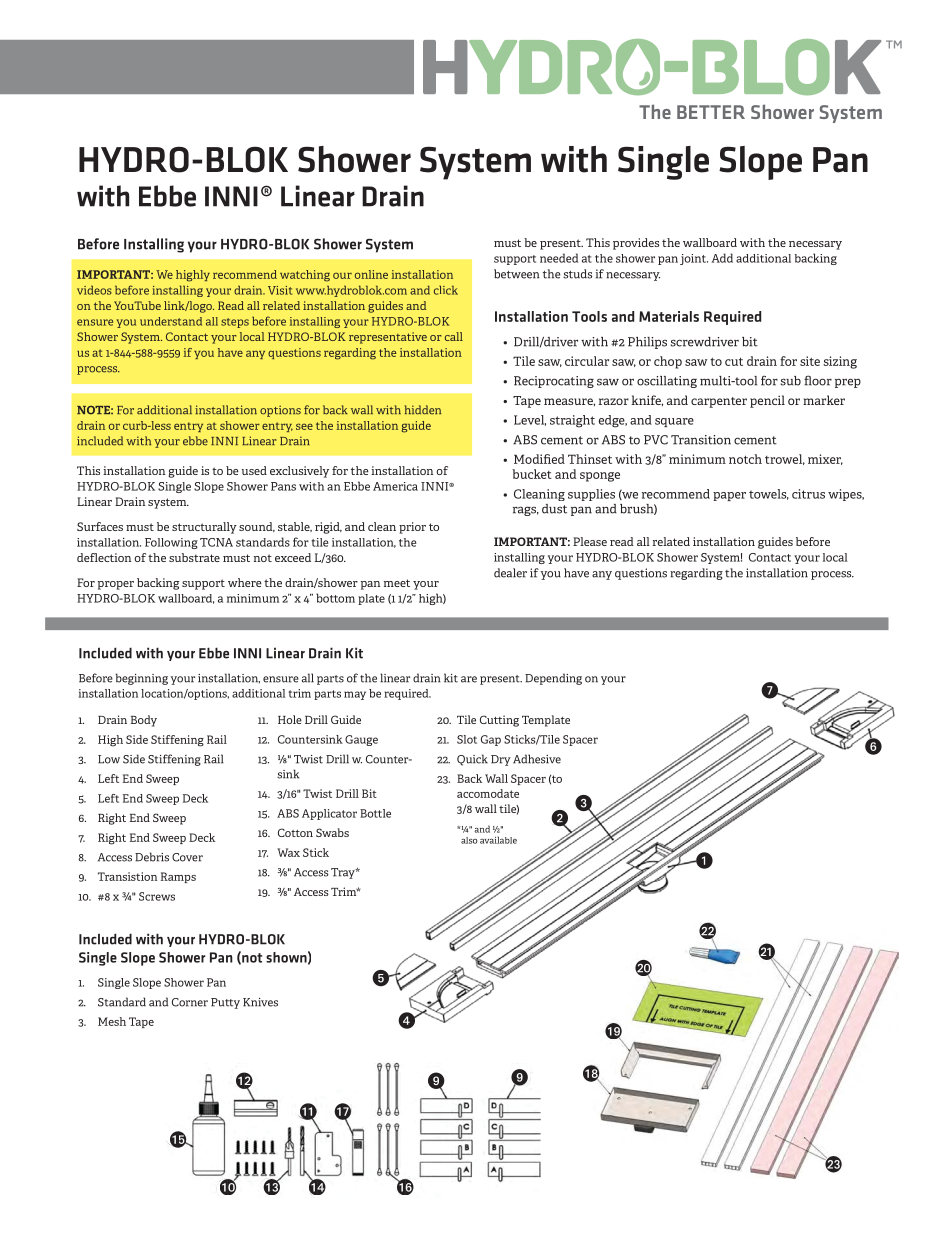 The height and width of the image is (1233, 952). What do you see at coordinates (488, 793) in the image?
I see `accomodate` at bounding box center [488, 793].
